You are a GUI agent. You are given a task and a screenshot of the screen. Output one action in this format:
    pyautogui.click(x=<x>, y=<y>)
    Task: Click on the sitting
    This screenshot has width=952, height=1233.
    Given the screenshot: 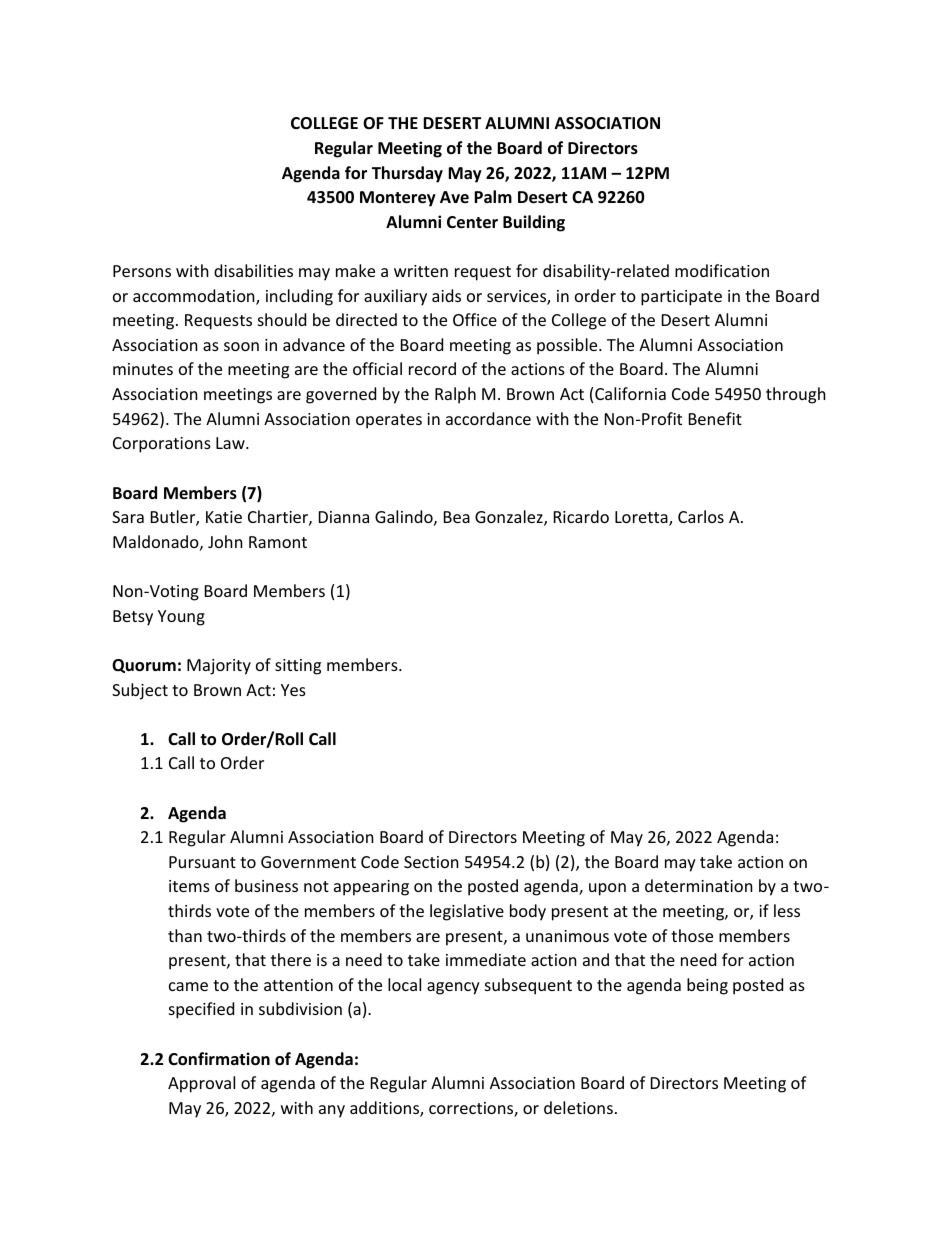 What is the action you would take?
    pyautogui.click(x=298, y=667)
